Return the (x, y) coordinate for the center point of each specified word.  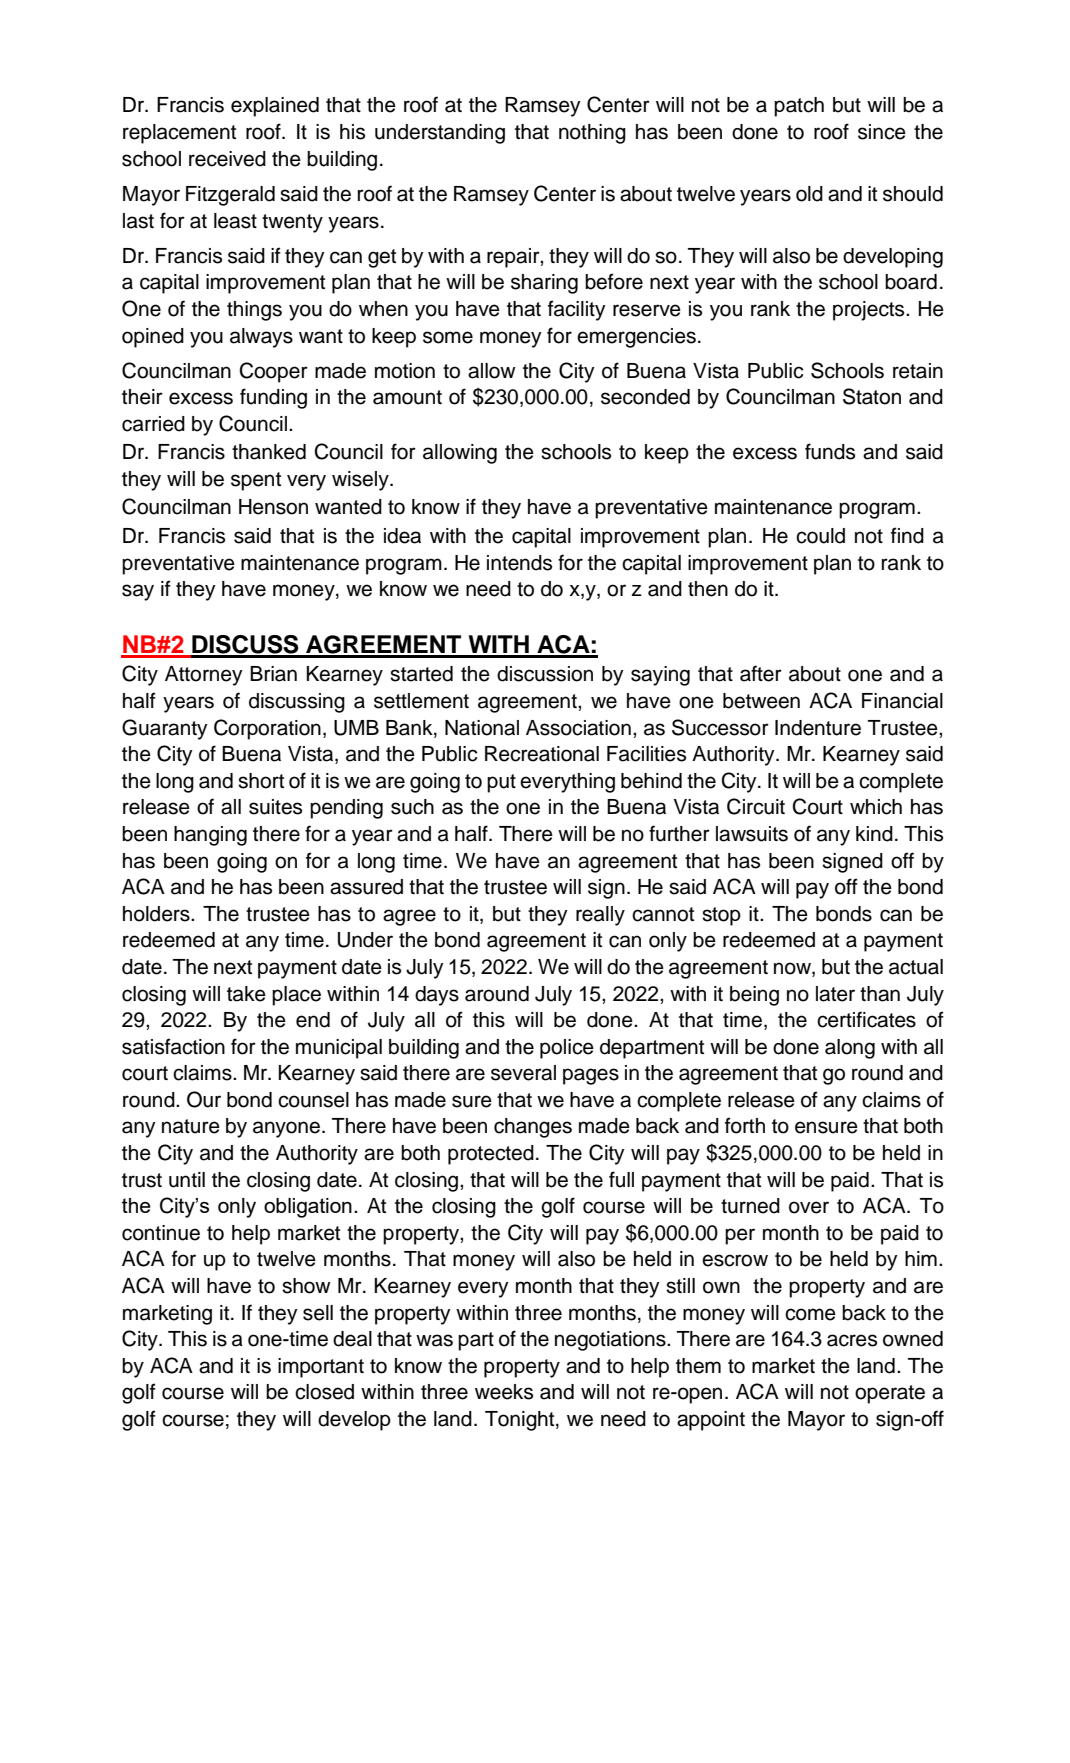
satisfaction (173, 1046)
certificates (866, 1019)
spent (256, 481)
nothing (592, 134)
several (523, 1073)
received (227, 159)
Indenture (818, 728)
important (321, 1368)
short (261, 781)
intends (519, 563)
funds (830, 451)
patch (799, 107)
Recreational (542, 754)
